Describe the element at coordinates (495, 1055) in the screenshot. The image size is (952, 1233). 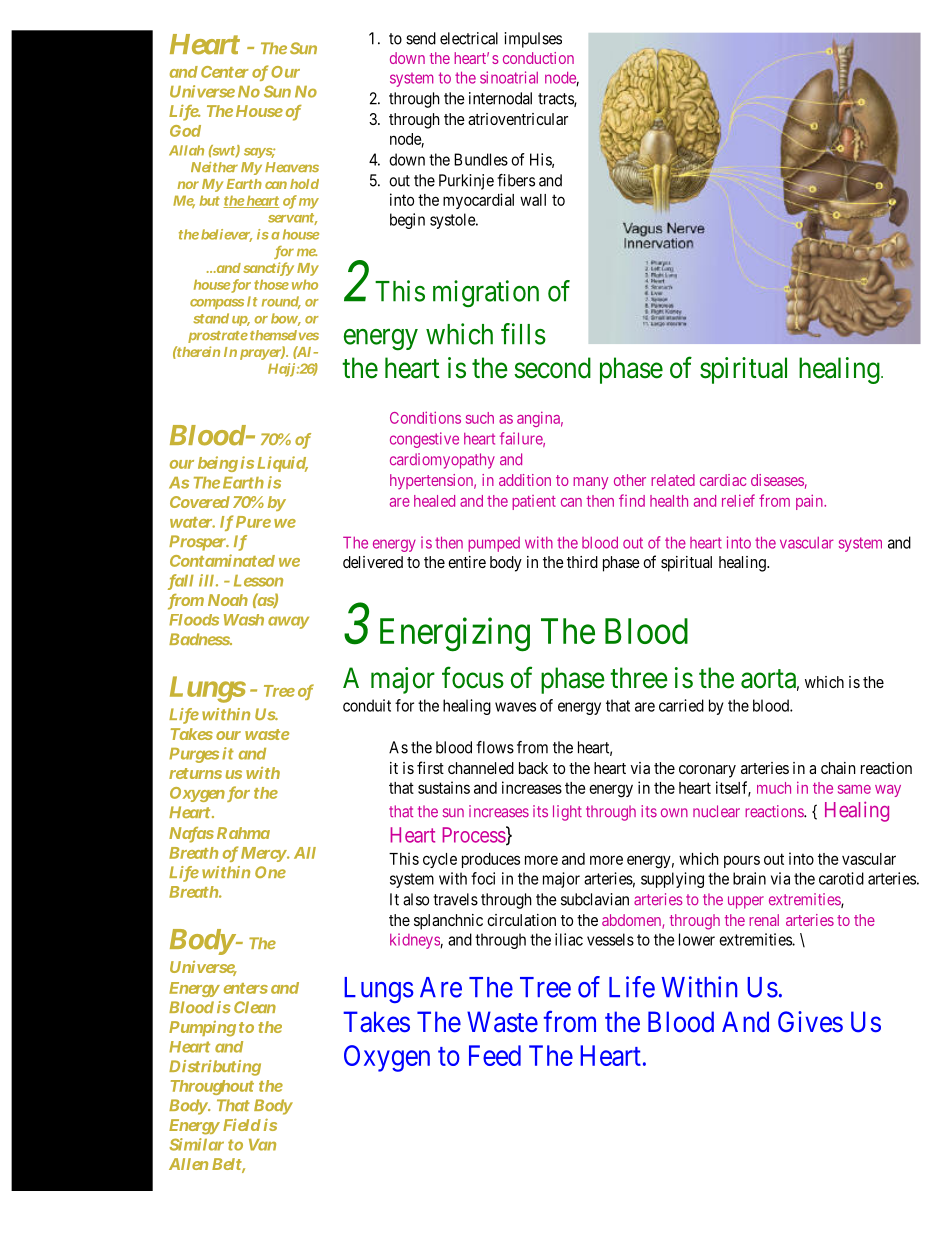
I see `Feed` at that location.
